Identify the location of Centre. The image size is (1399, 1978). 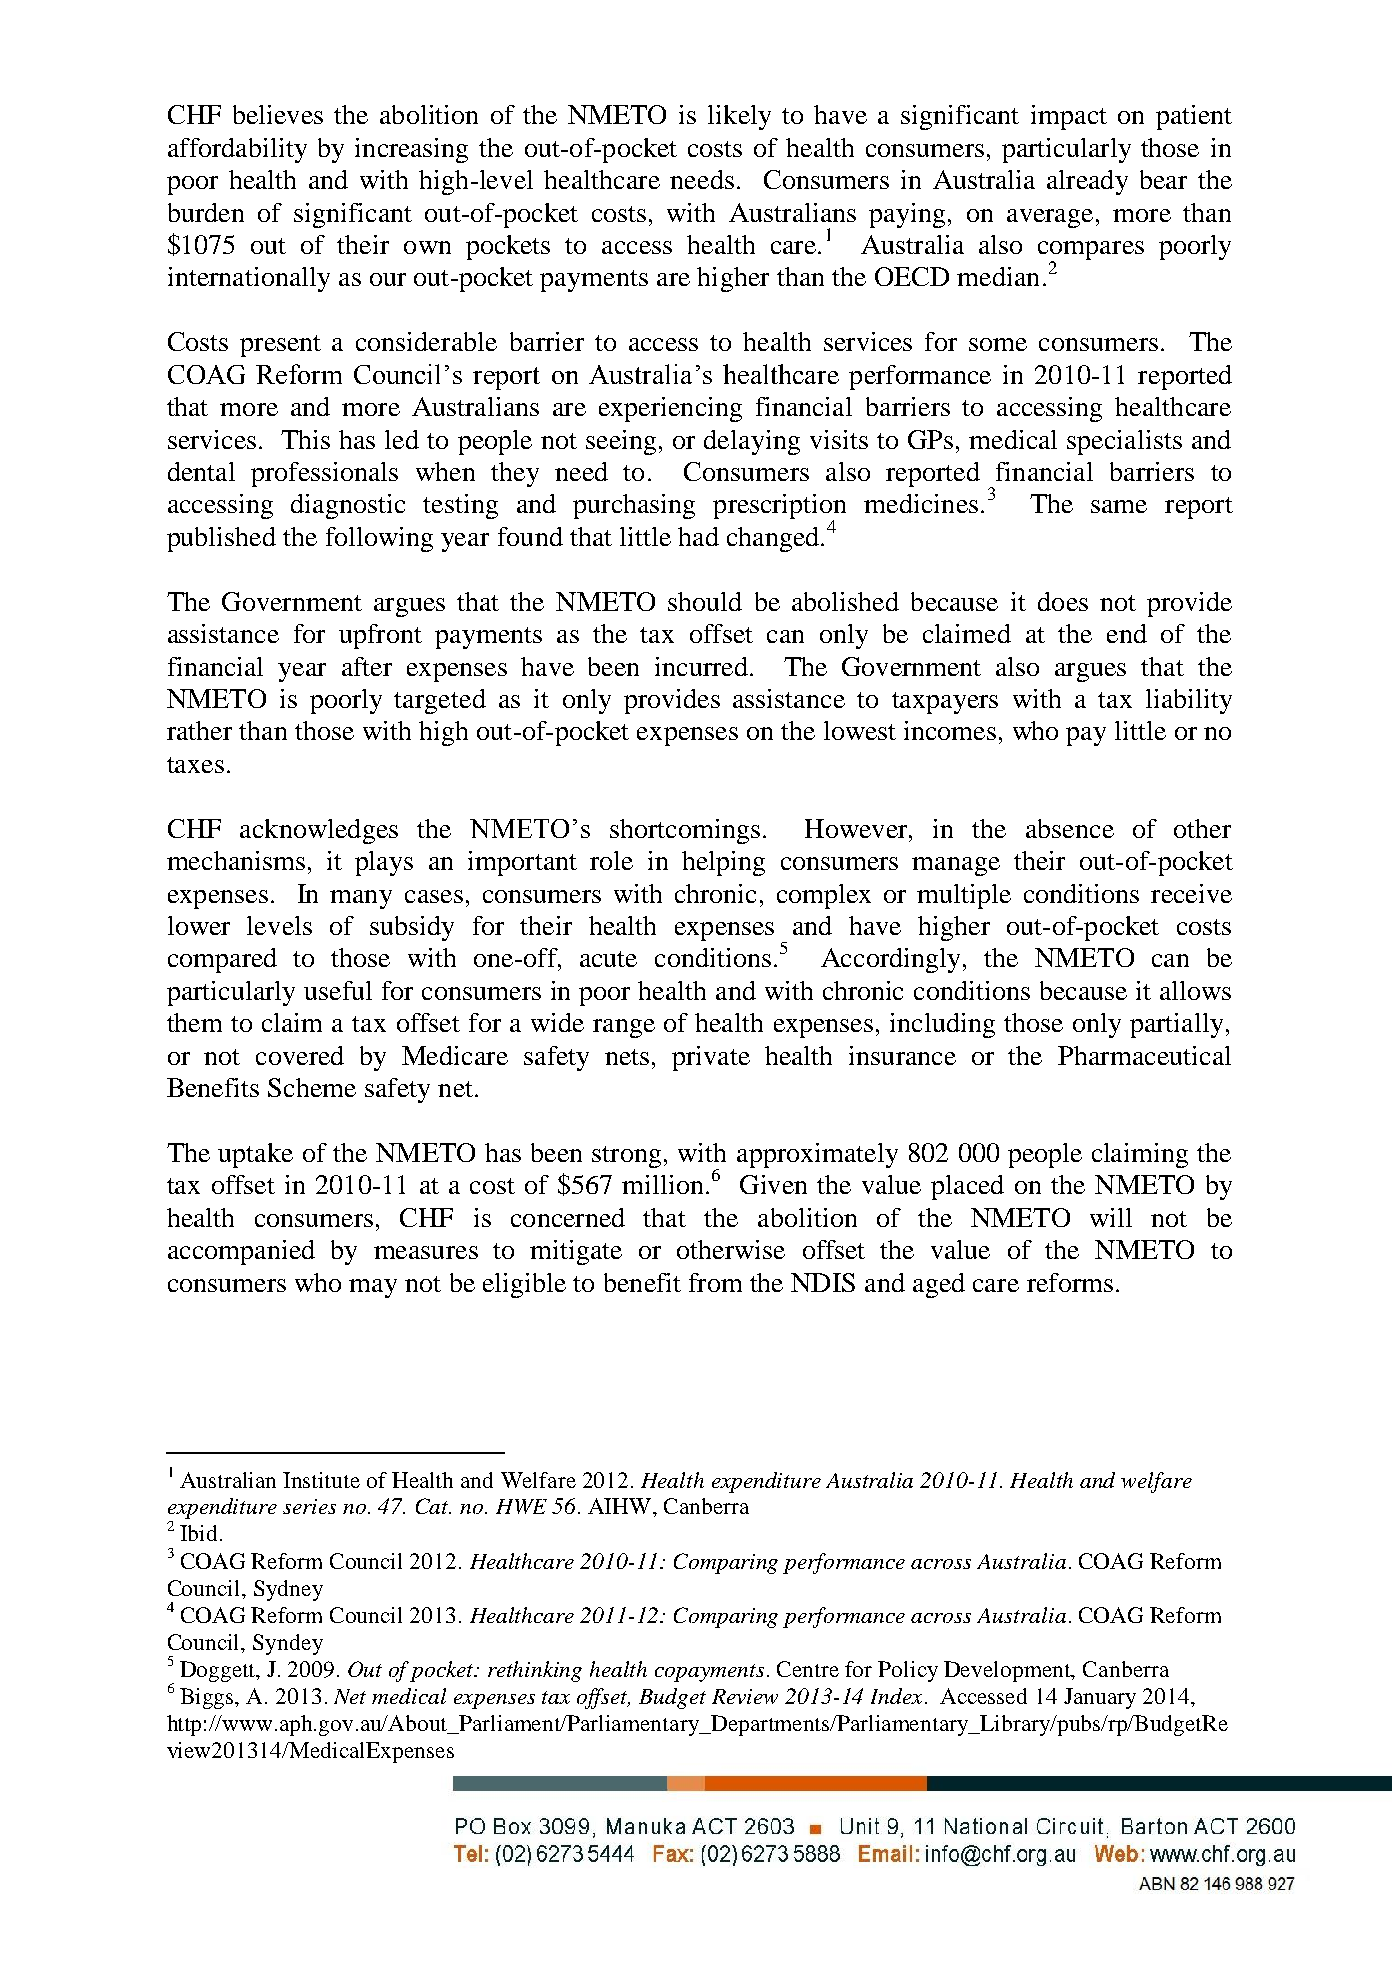
(808, 1669).
